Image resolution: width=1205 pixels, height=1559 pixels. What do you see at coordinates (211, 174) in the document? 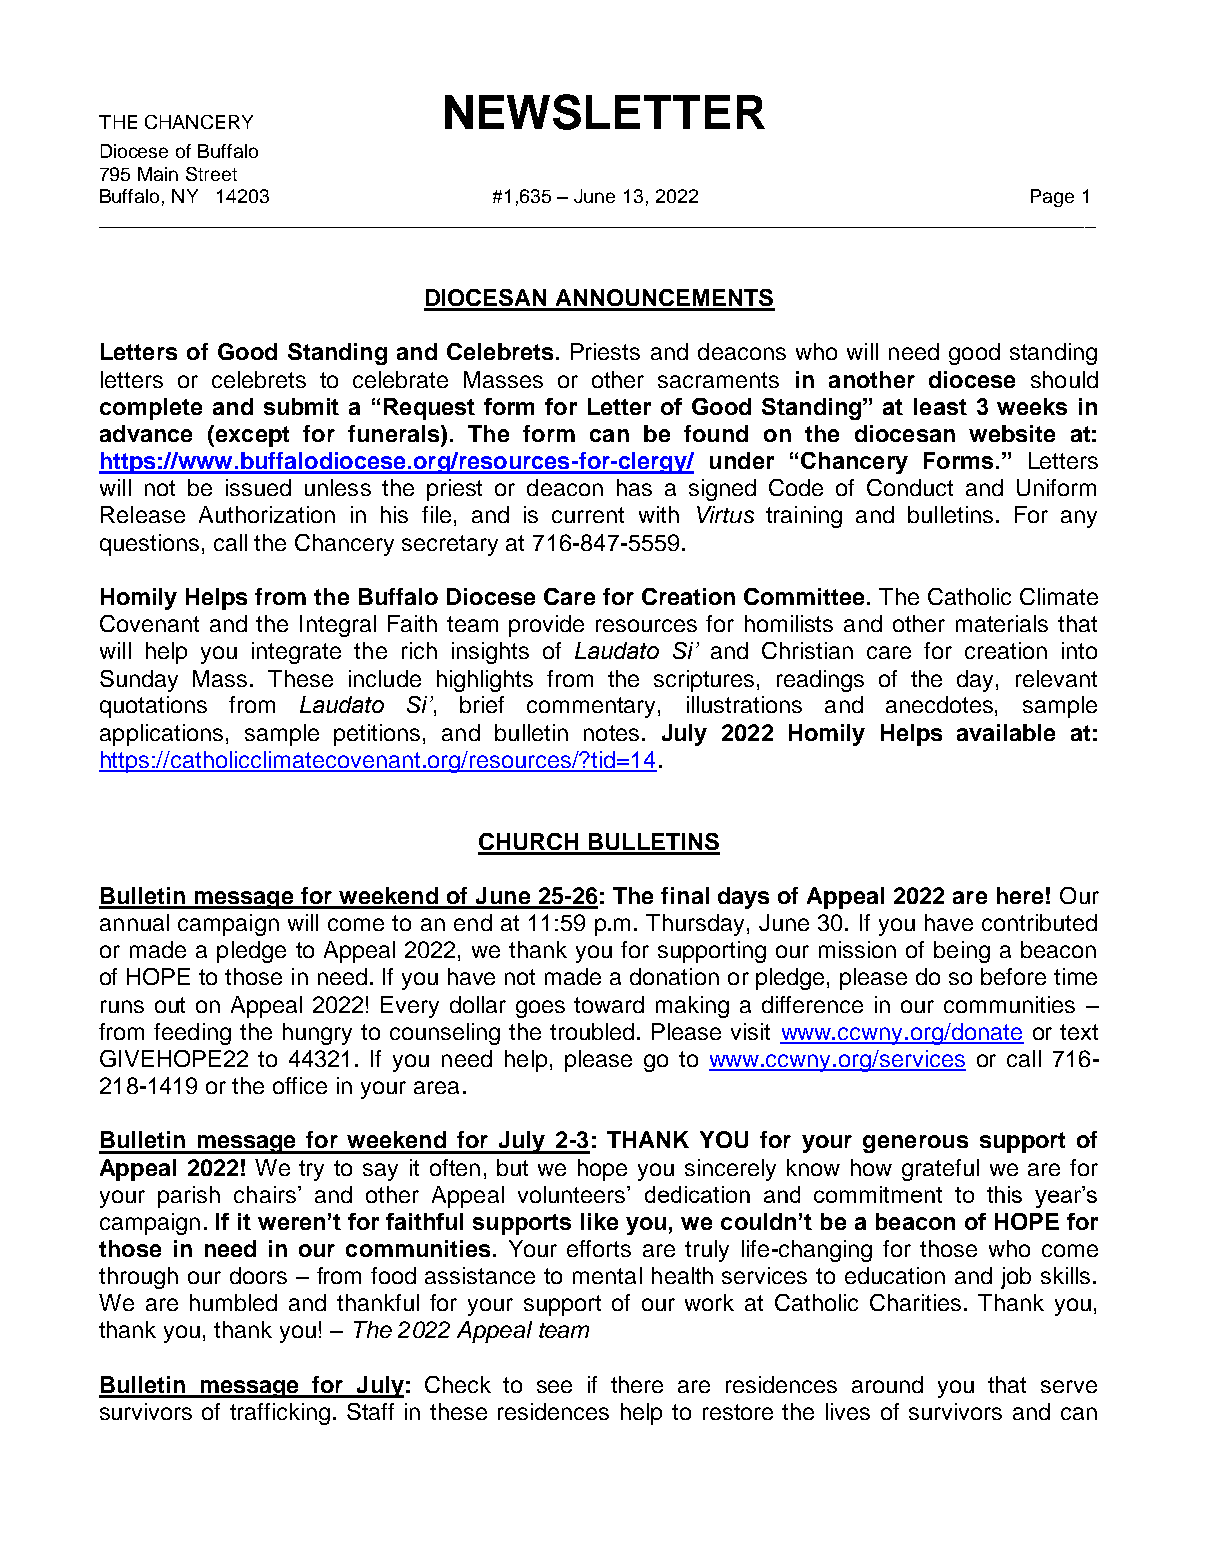
I see `Street` at bounding box center [211, 174].
